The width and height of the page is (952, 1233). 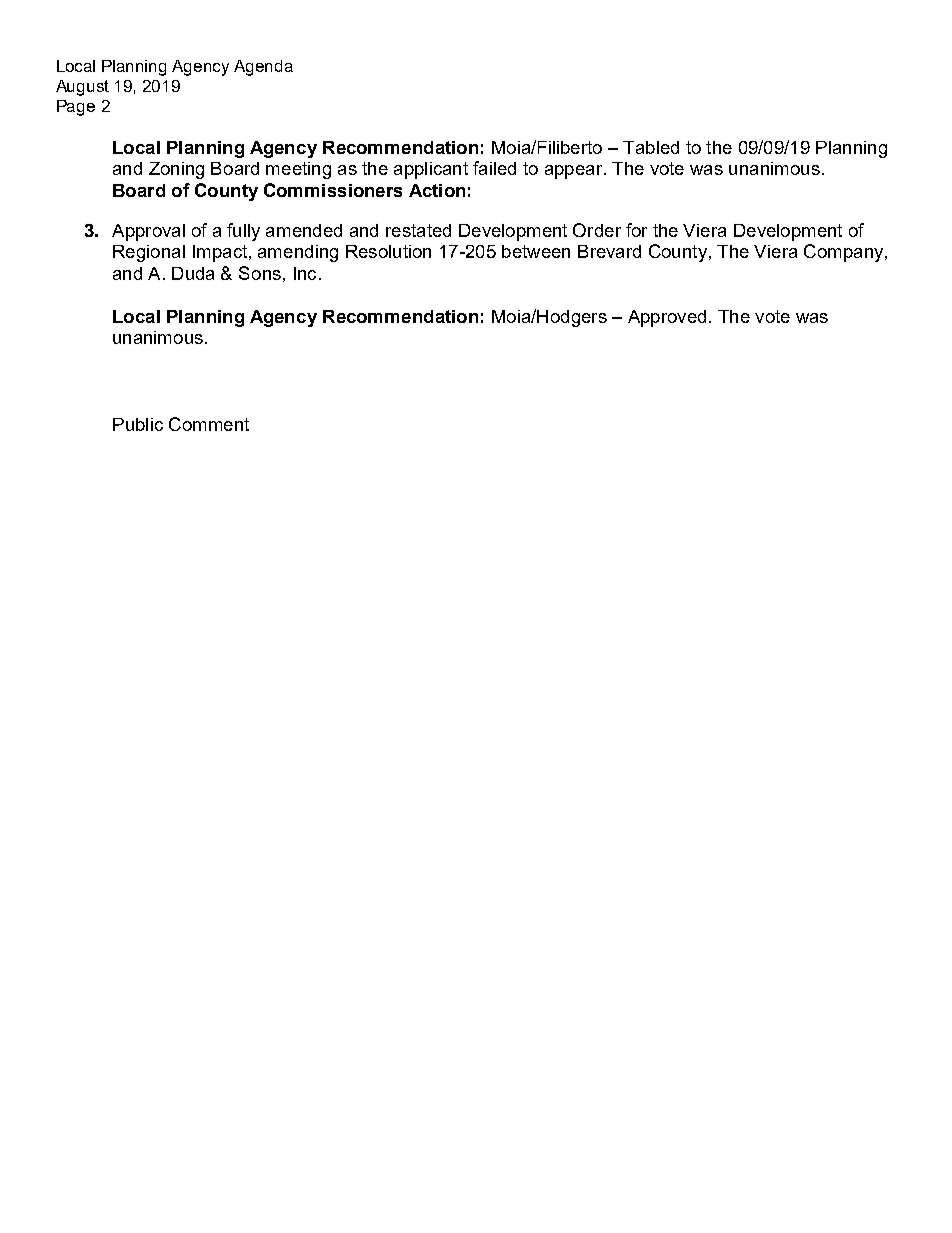 I want to click on for, so click(x=636, y=230).
